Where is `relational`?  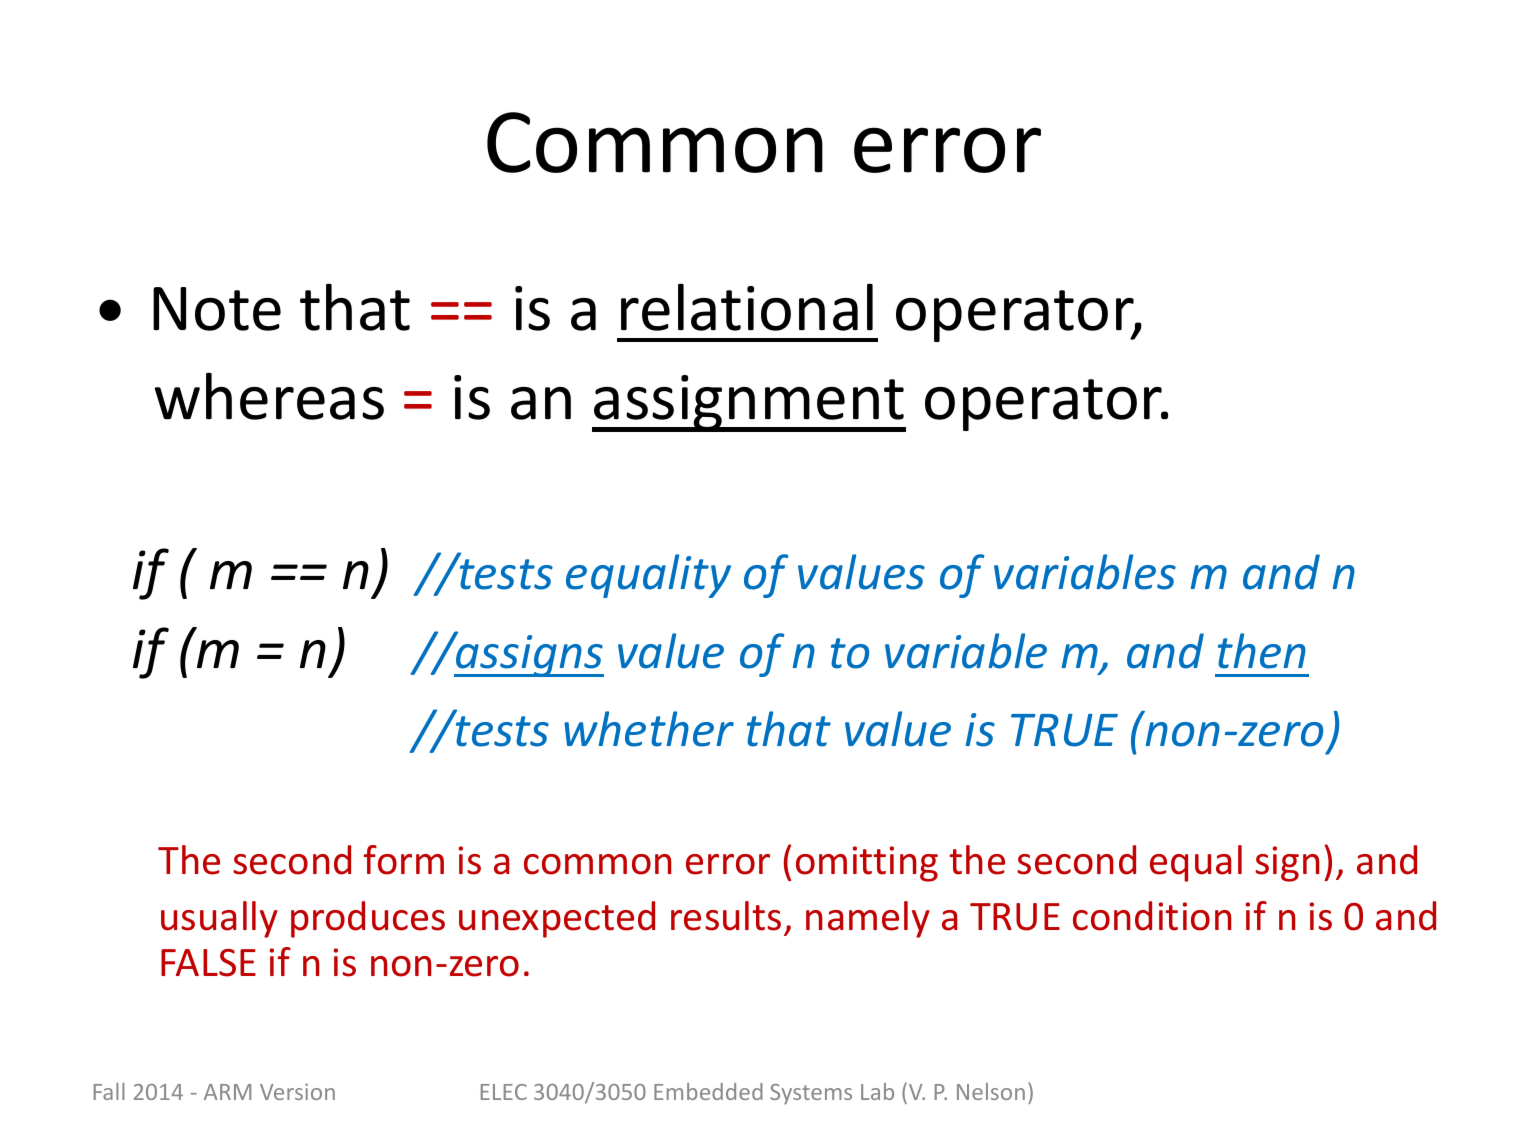
relational is located at coordinates (747, 307).
